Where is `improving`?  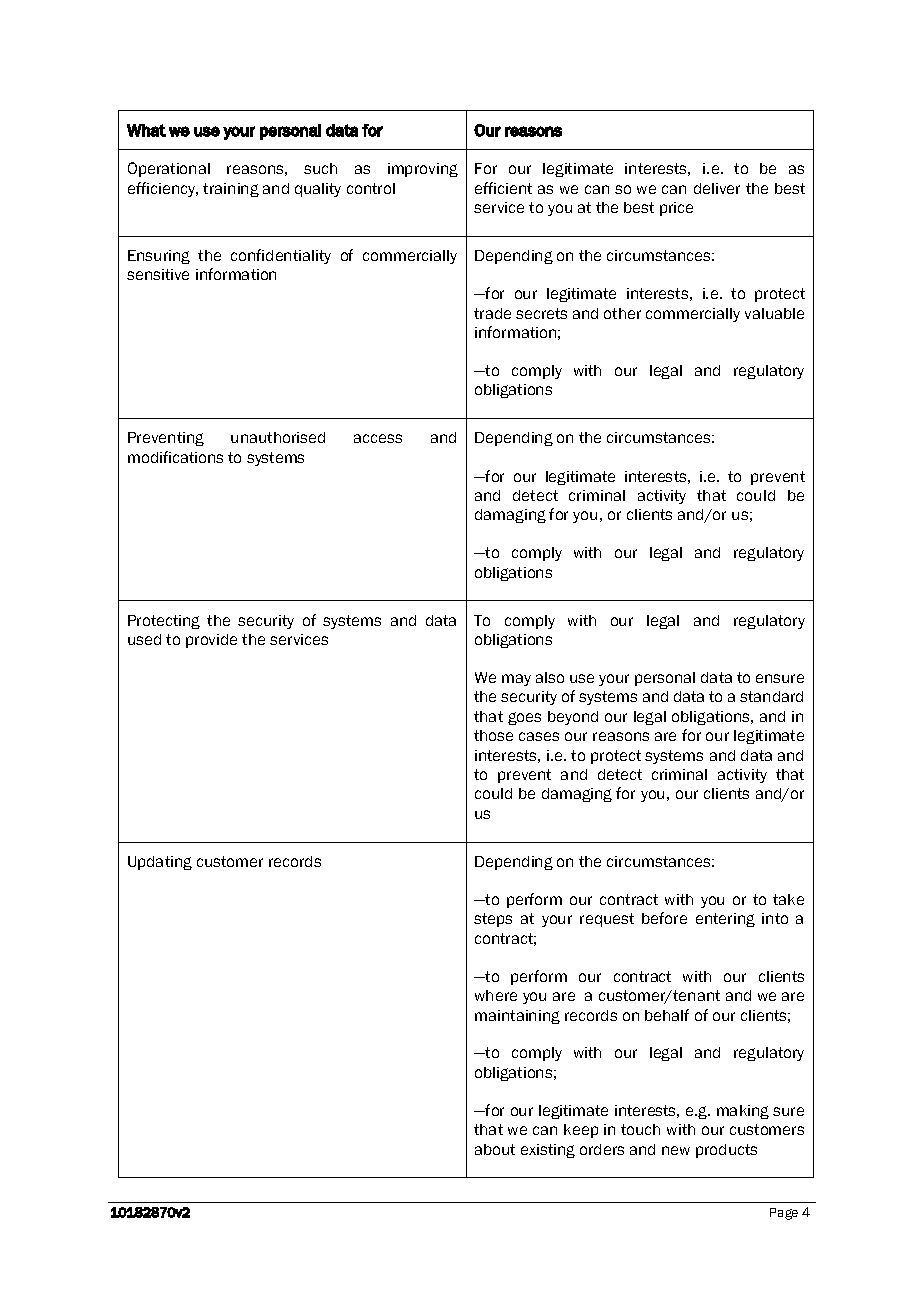
improving is located at coordinates (423, 170).
